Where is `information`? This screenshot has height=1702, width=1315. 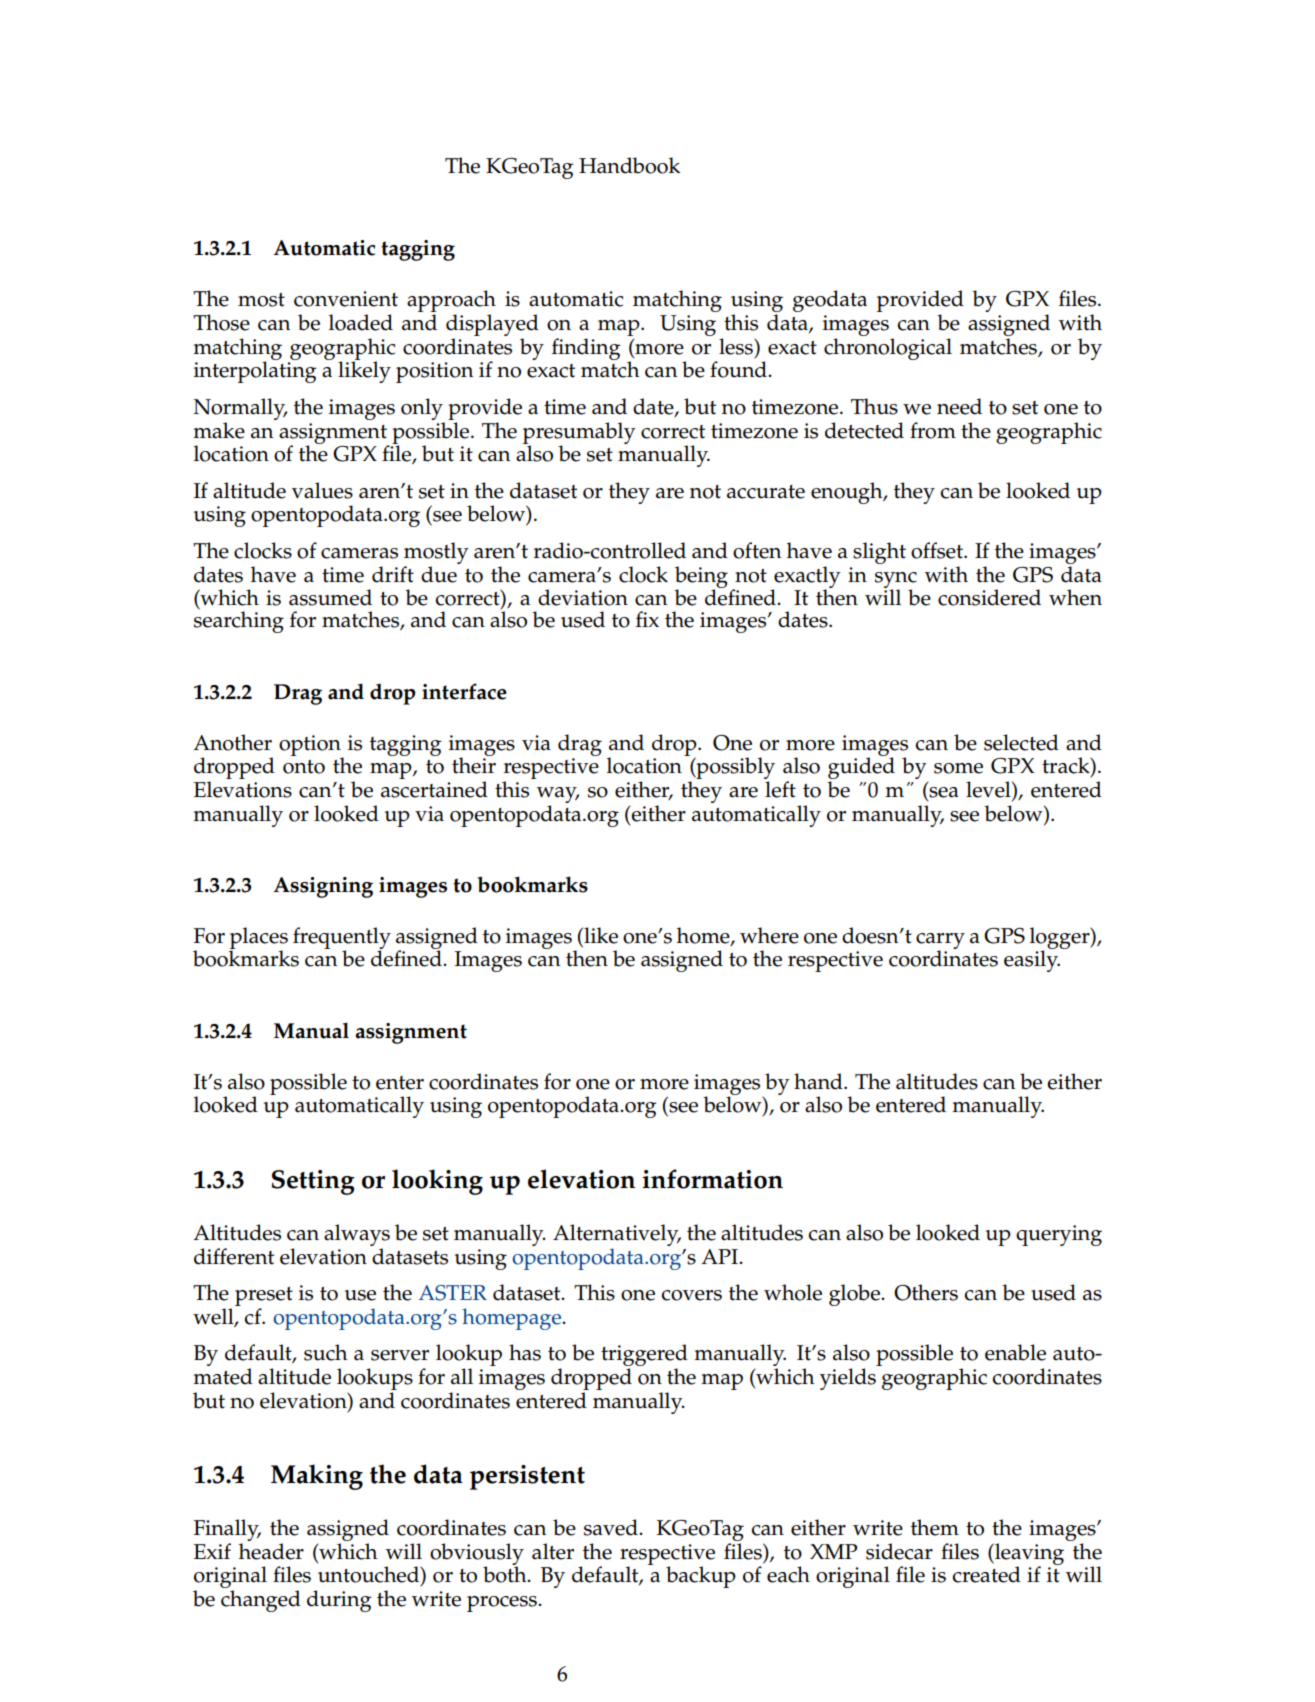 information is located at coordinates (712, 1179).
